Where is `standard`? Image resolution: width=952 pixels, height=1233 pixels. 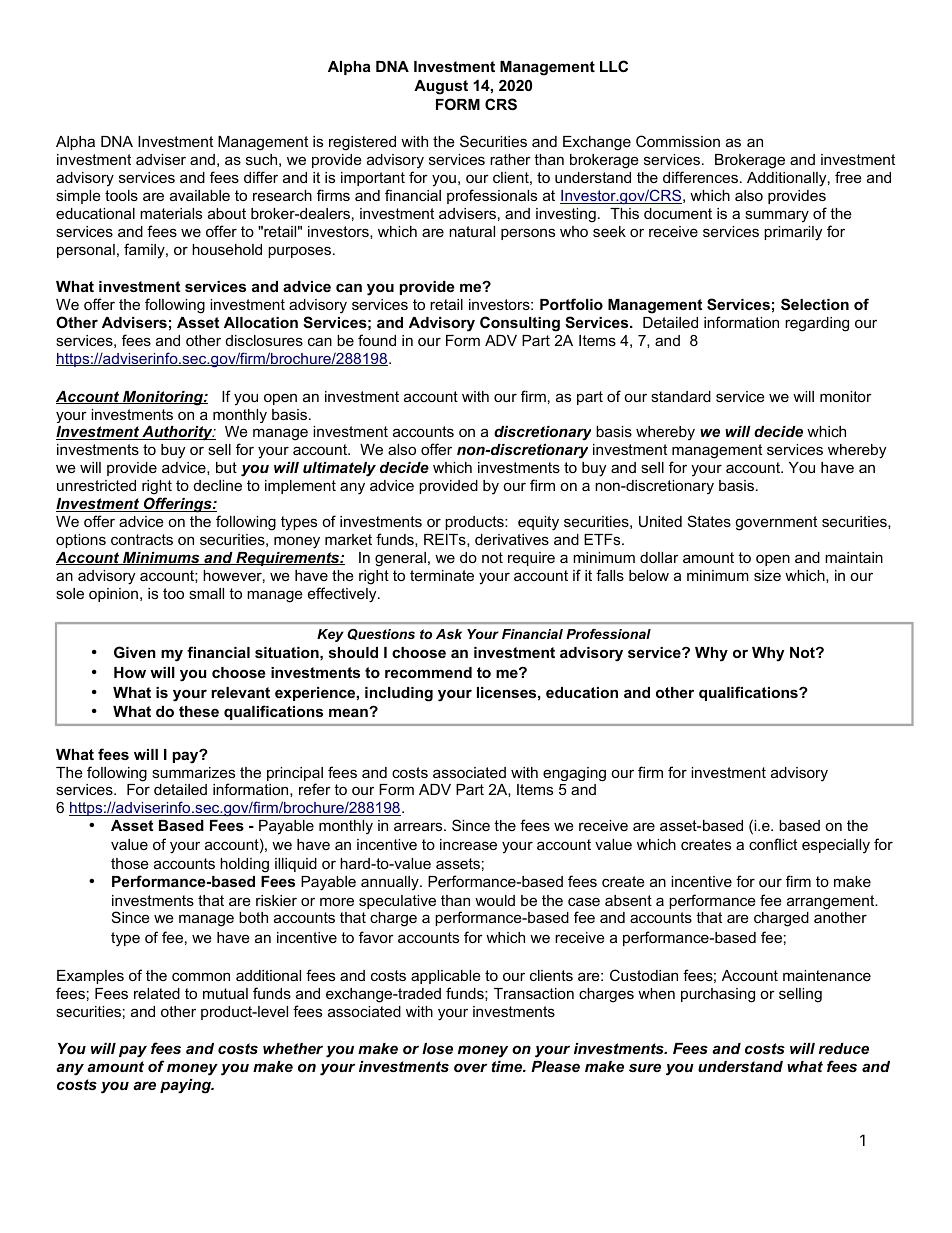
standard is located at coordinates (681, 396).
